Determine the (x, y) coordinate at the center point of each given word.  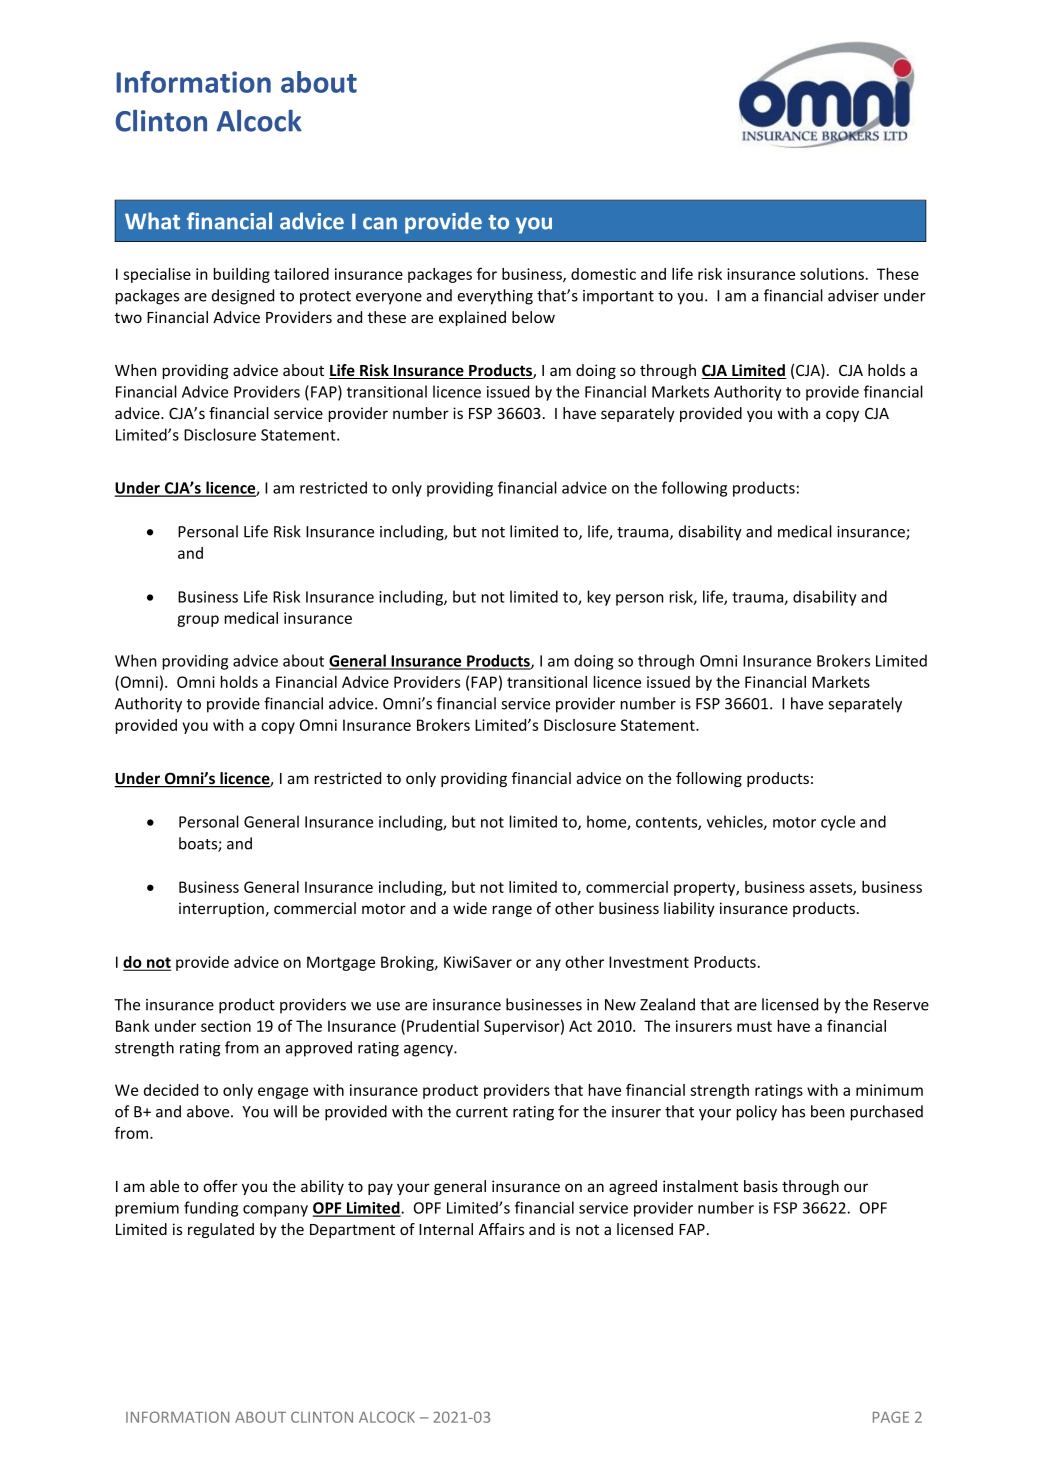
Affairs (501, 1229)
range (512, 911)
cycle (838, 823)
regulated (221, 1230)
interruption (221, 909)
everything (495, 297)
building (242, 275)
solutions (832, 274)
